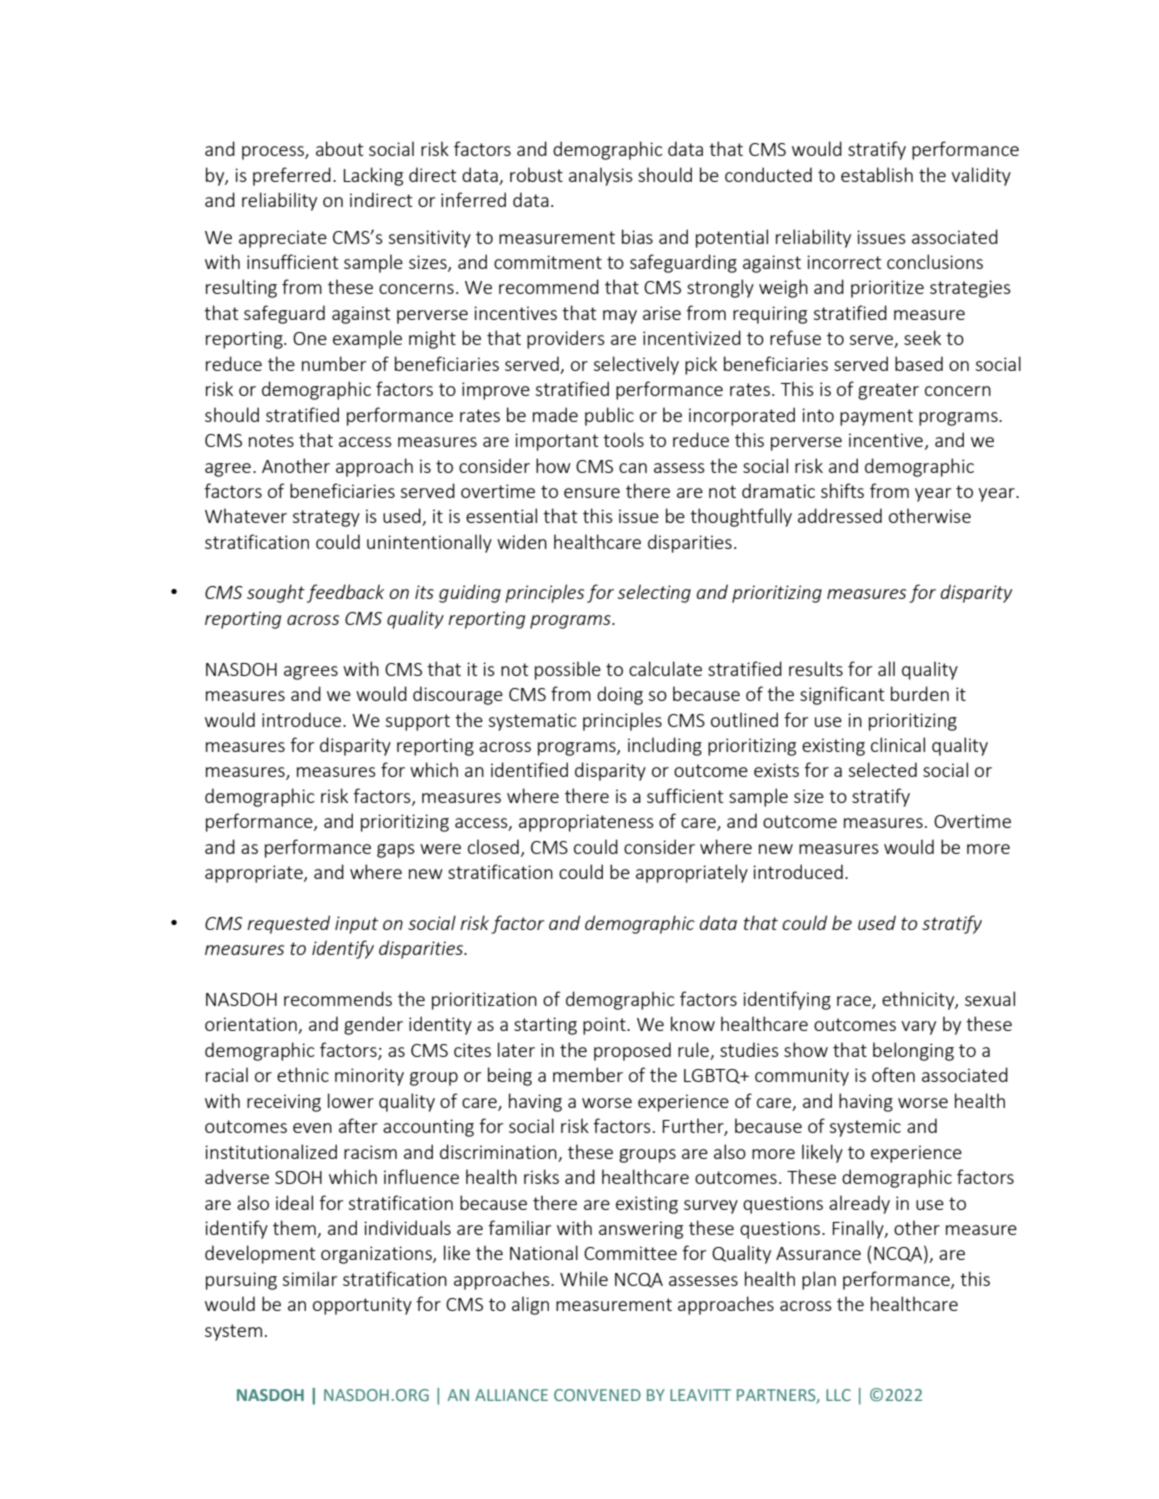  What do you see at coordinates (654, 593) in the page?
I see `selecting` at bounding box center [654, 593].
